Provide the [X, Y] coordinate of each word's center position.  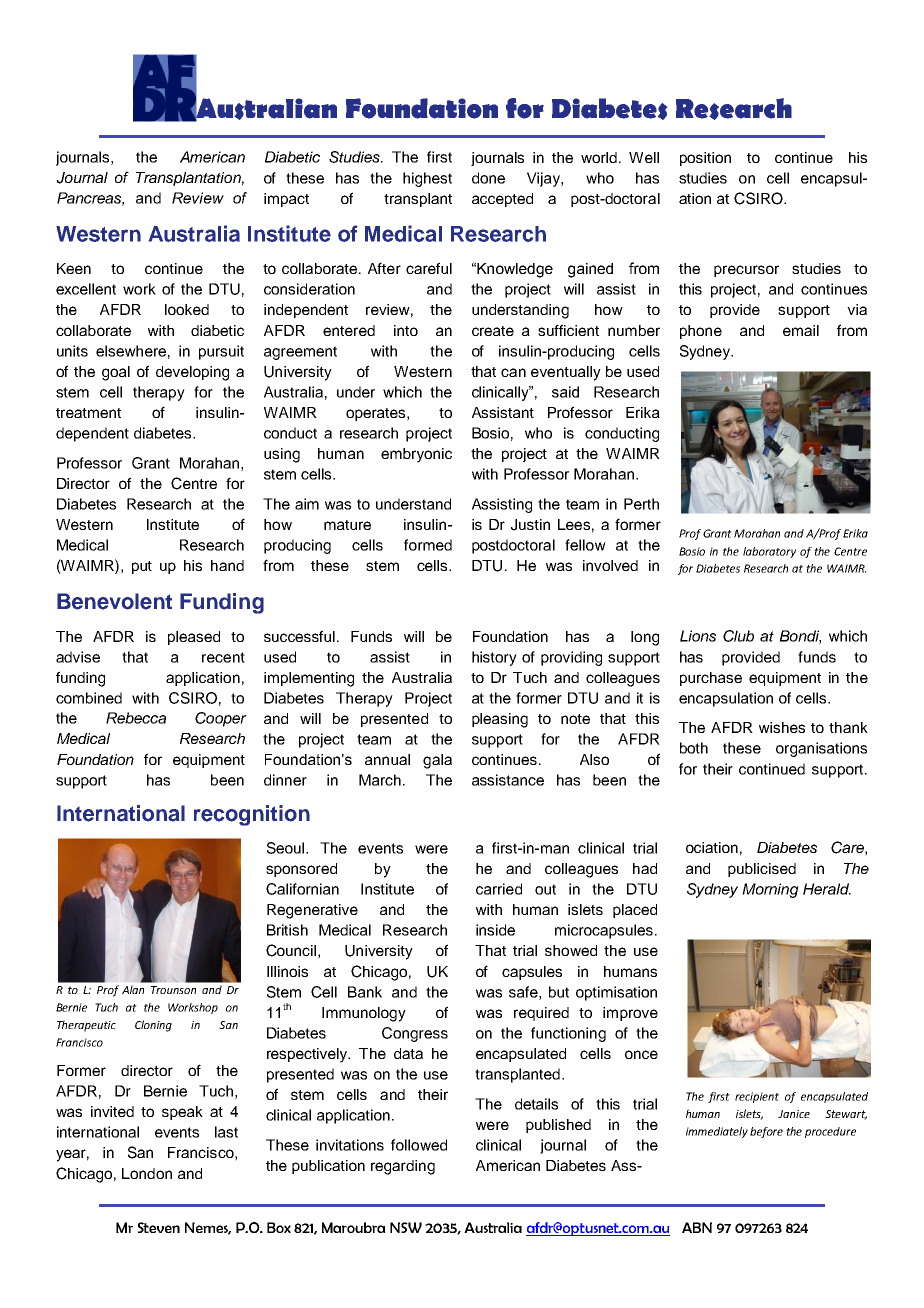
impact [286, 200]
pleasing [500, 720]
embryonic [416, 455]
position [705, 159]
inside [495, 930]
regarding [403, 1167]
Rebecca [136, 718]
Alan [133, 989]
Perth [641, 504]
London [147, 1173]
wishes [782, 727]
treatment [88, 413]
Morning [770, 890]
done [488, 178]
